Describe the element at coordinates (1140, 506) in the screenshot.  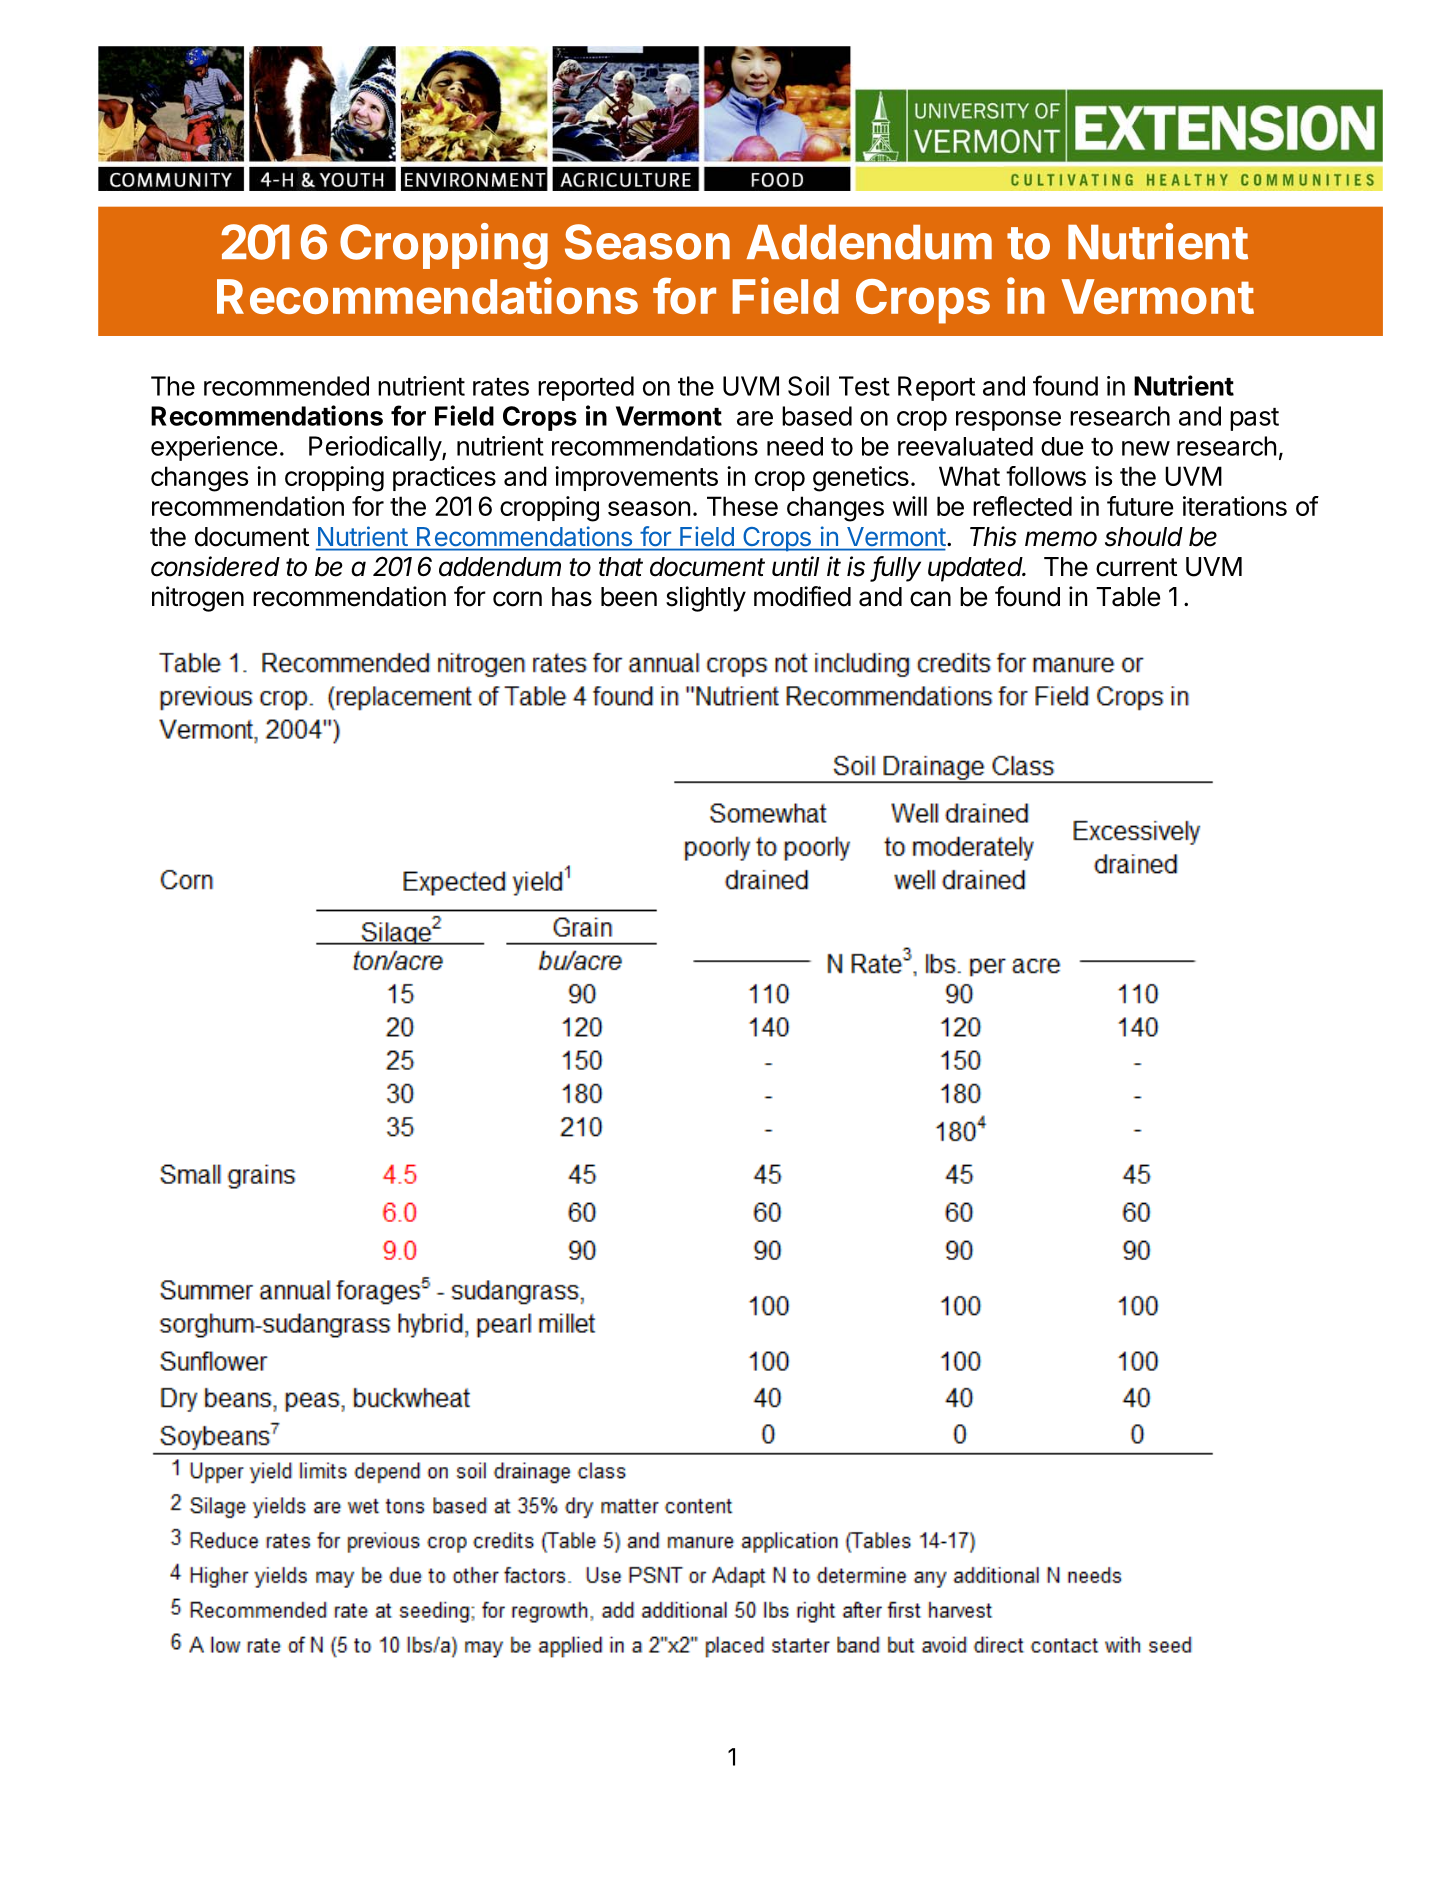
I see `future` at that location.
